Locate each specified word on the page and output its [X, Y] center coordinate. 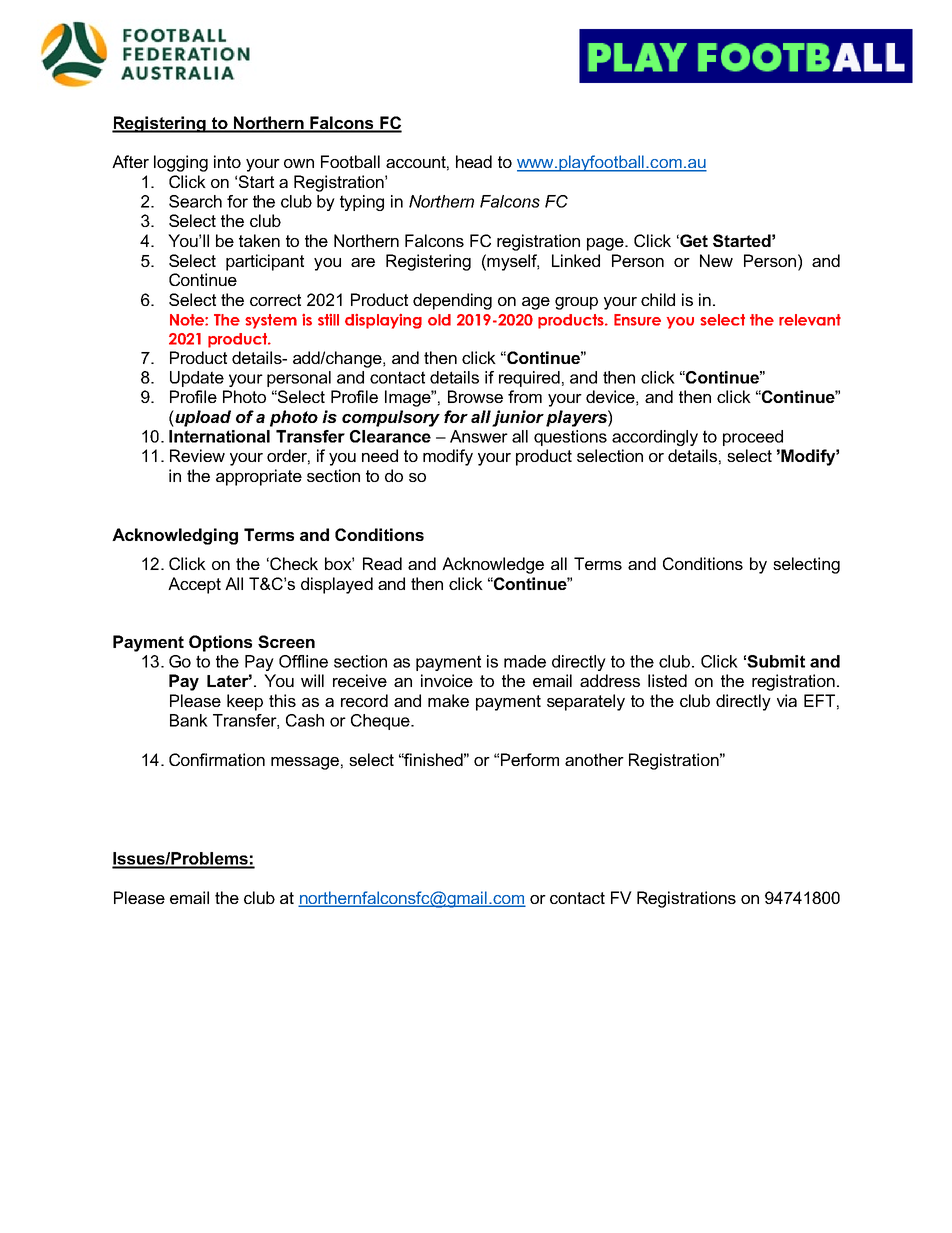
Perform [530, 759]
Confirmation [217, 759]
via [787, 700]
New [716, 260]
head [474, 161]
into [227, 161]
